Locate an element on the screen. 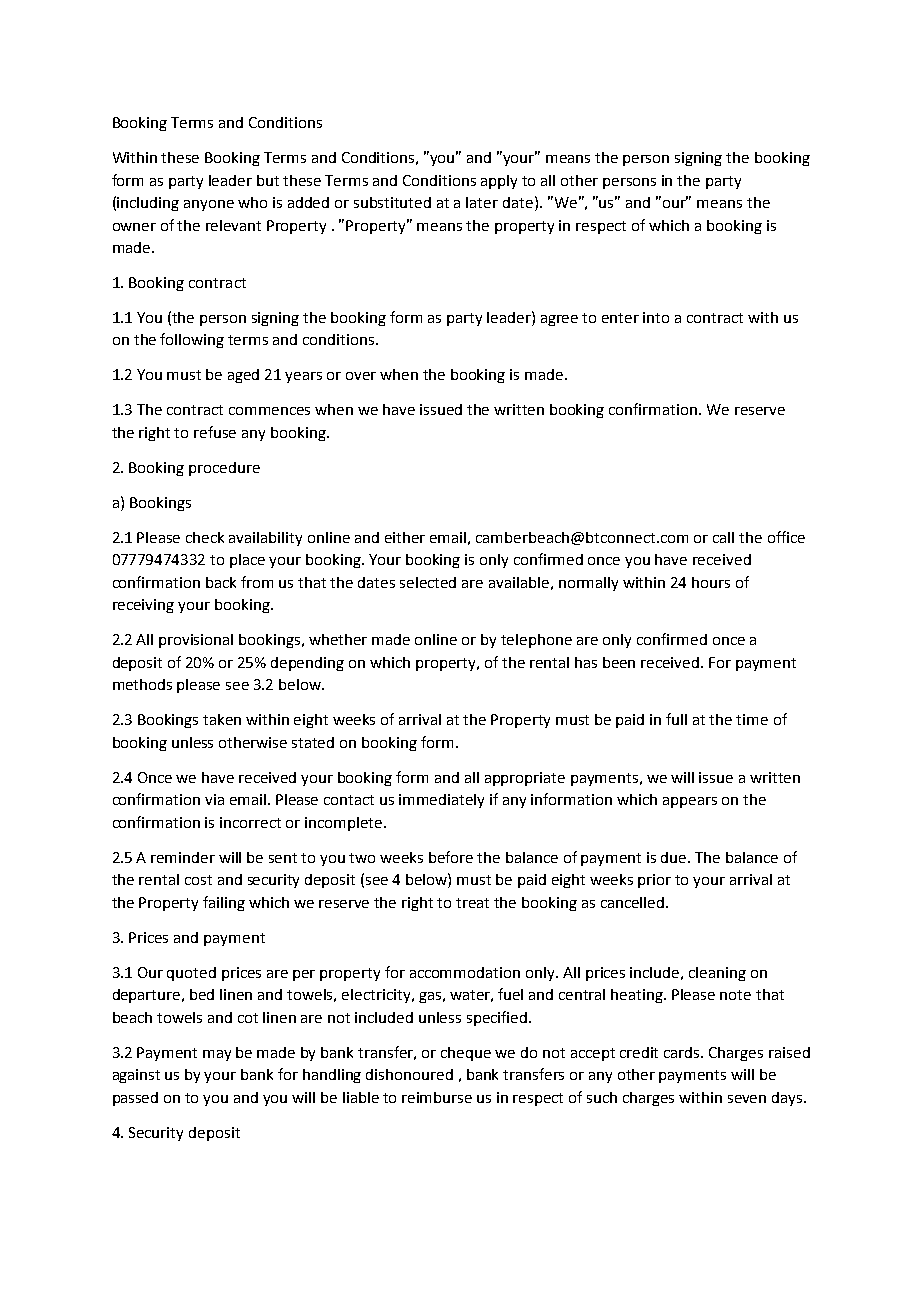 This screenshot has height=1308, width=924. reminder is located at coordinates (183, 857).
